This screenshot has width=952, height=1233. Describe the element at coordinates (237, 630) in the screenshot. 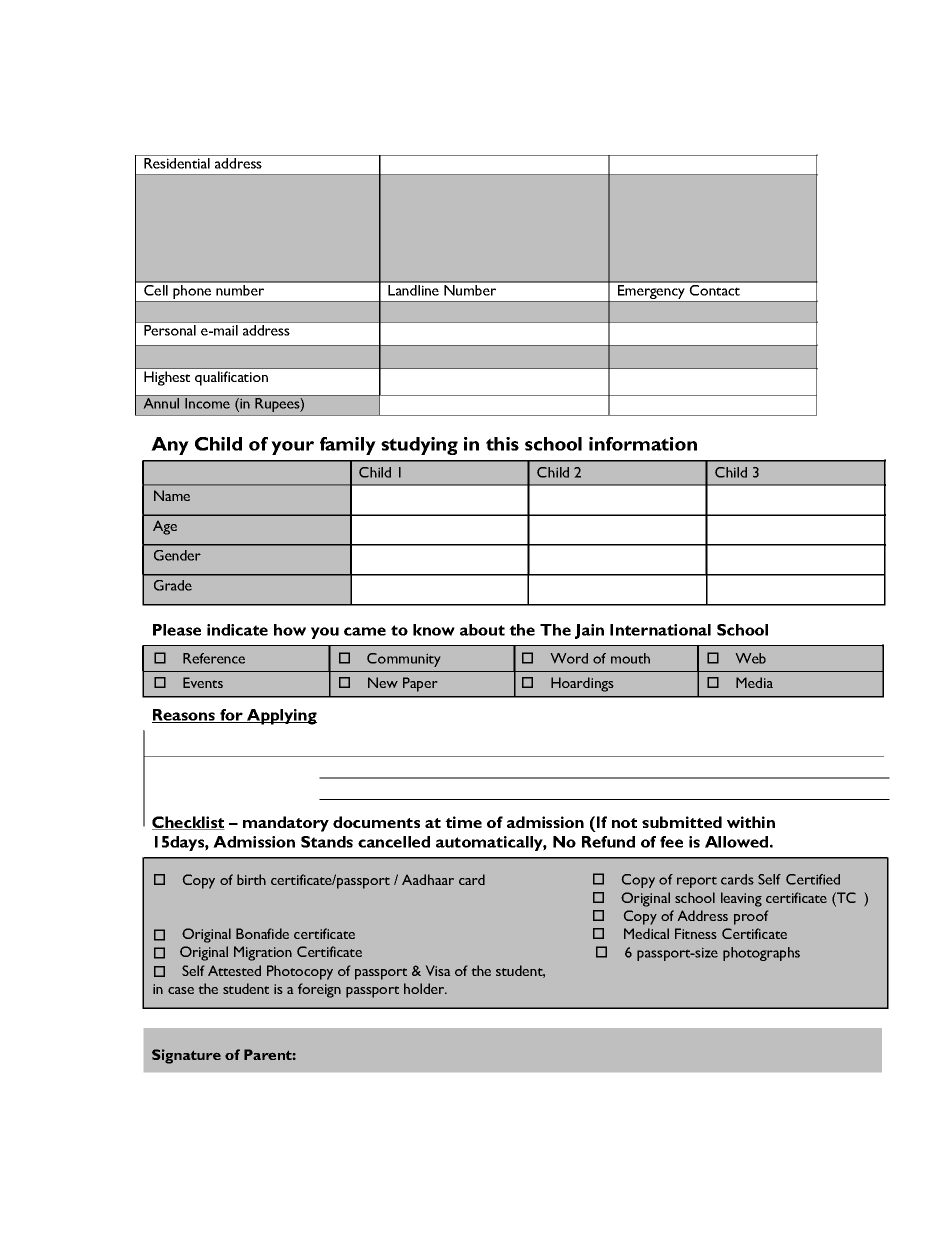

I see `indicate` at that location.
